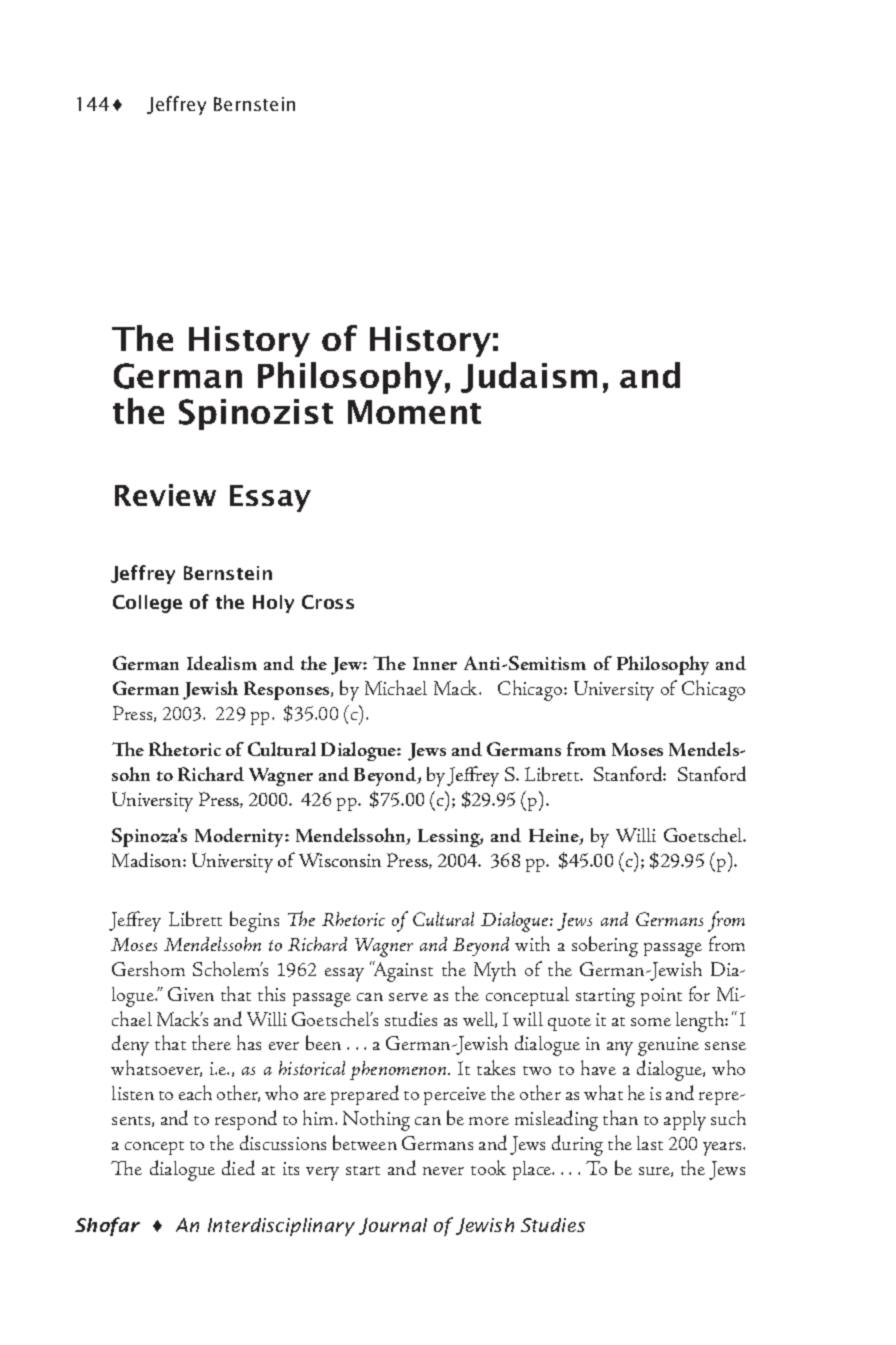 The width and height of the screenshot is (896, 1345). What do you see at coordinates (408, 997) in the screenshot?
I see `serve` at bounding box center [408, 997].
